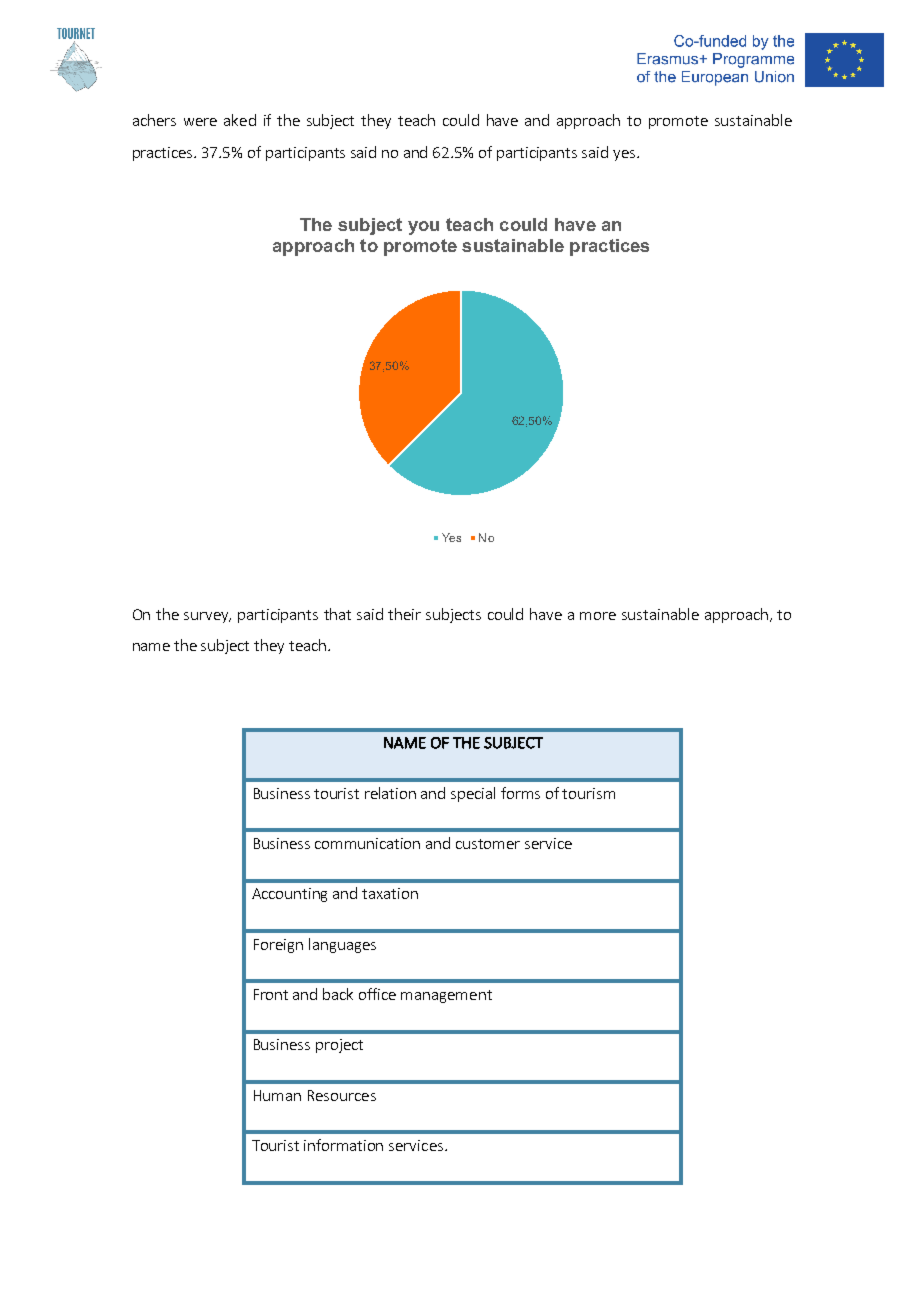 This image has height=1308, width=924. I want to click on survey, so click(207, 617).
